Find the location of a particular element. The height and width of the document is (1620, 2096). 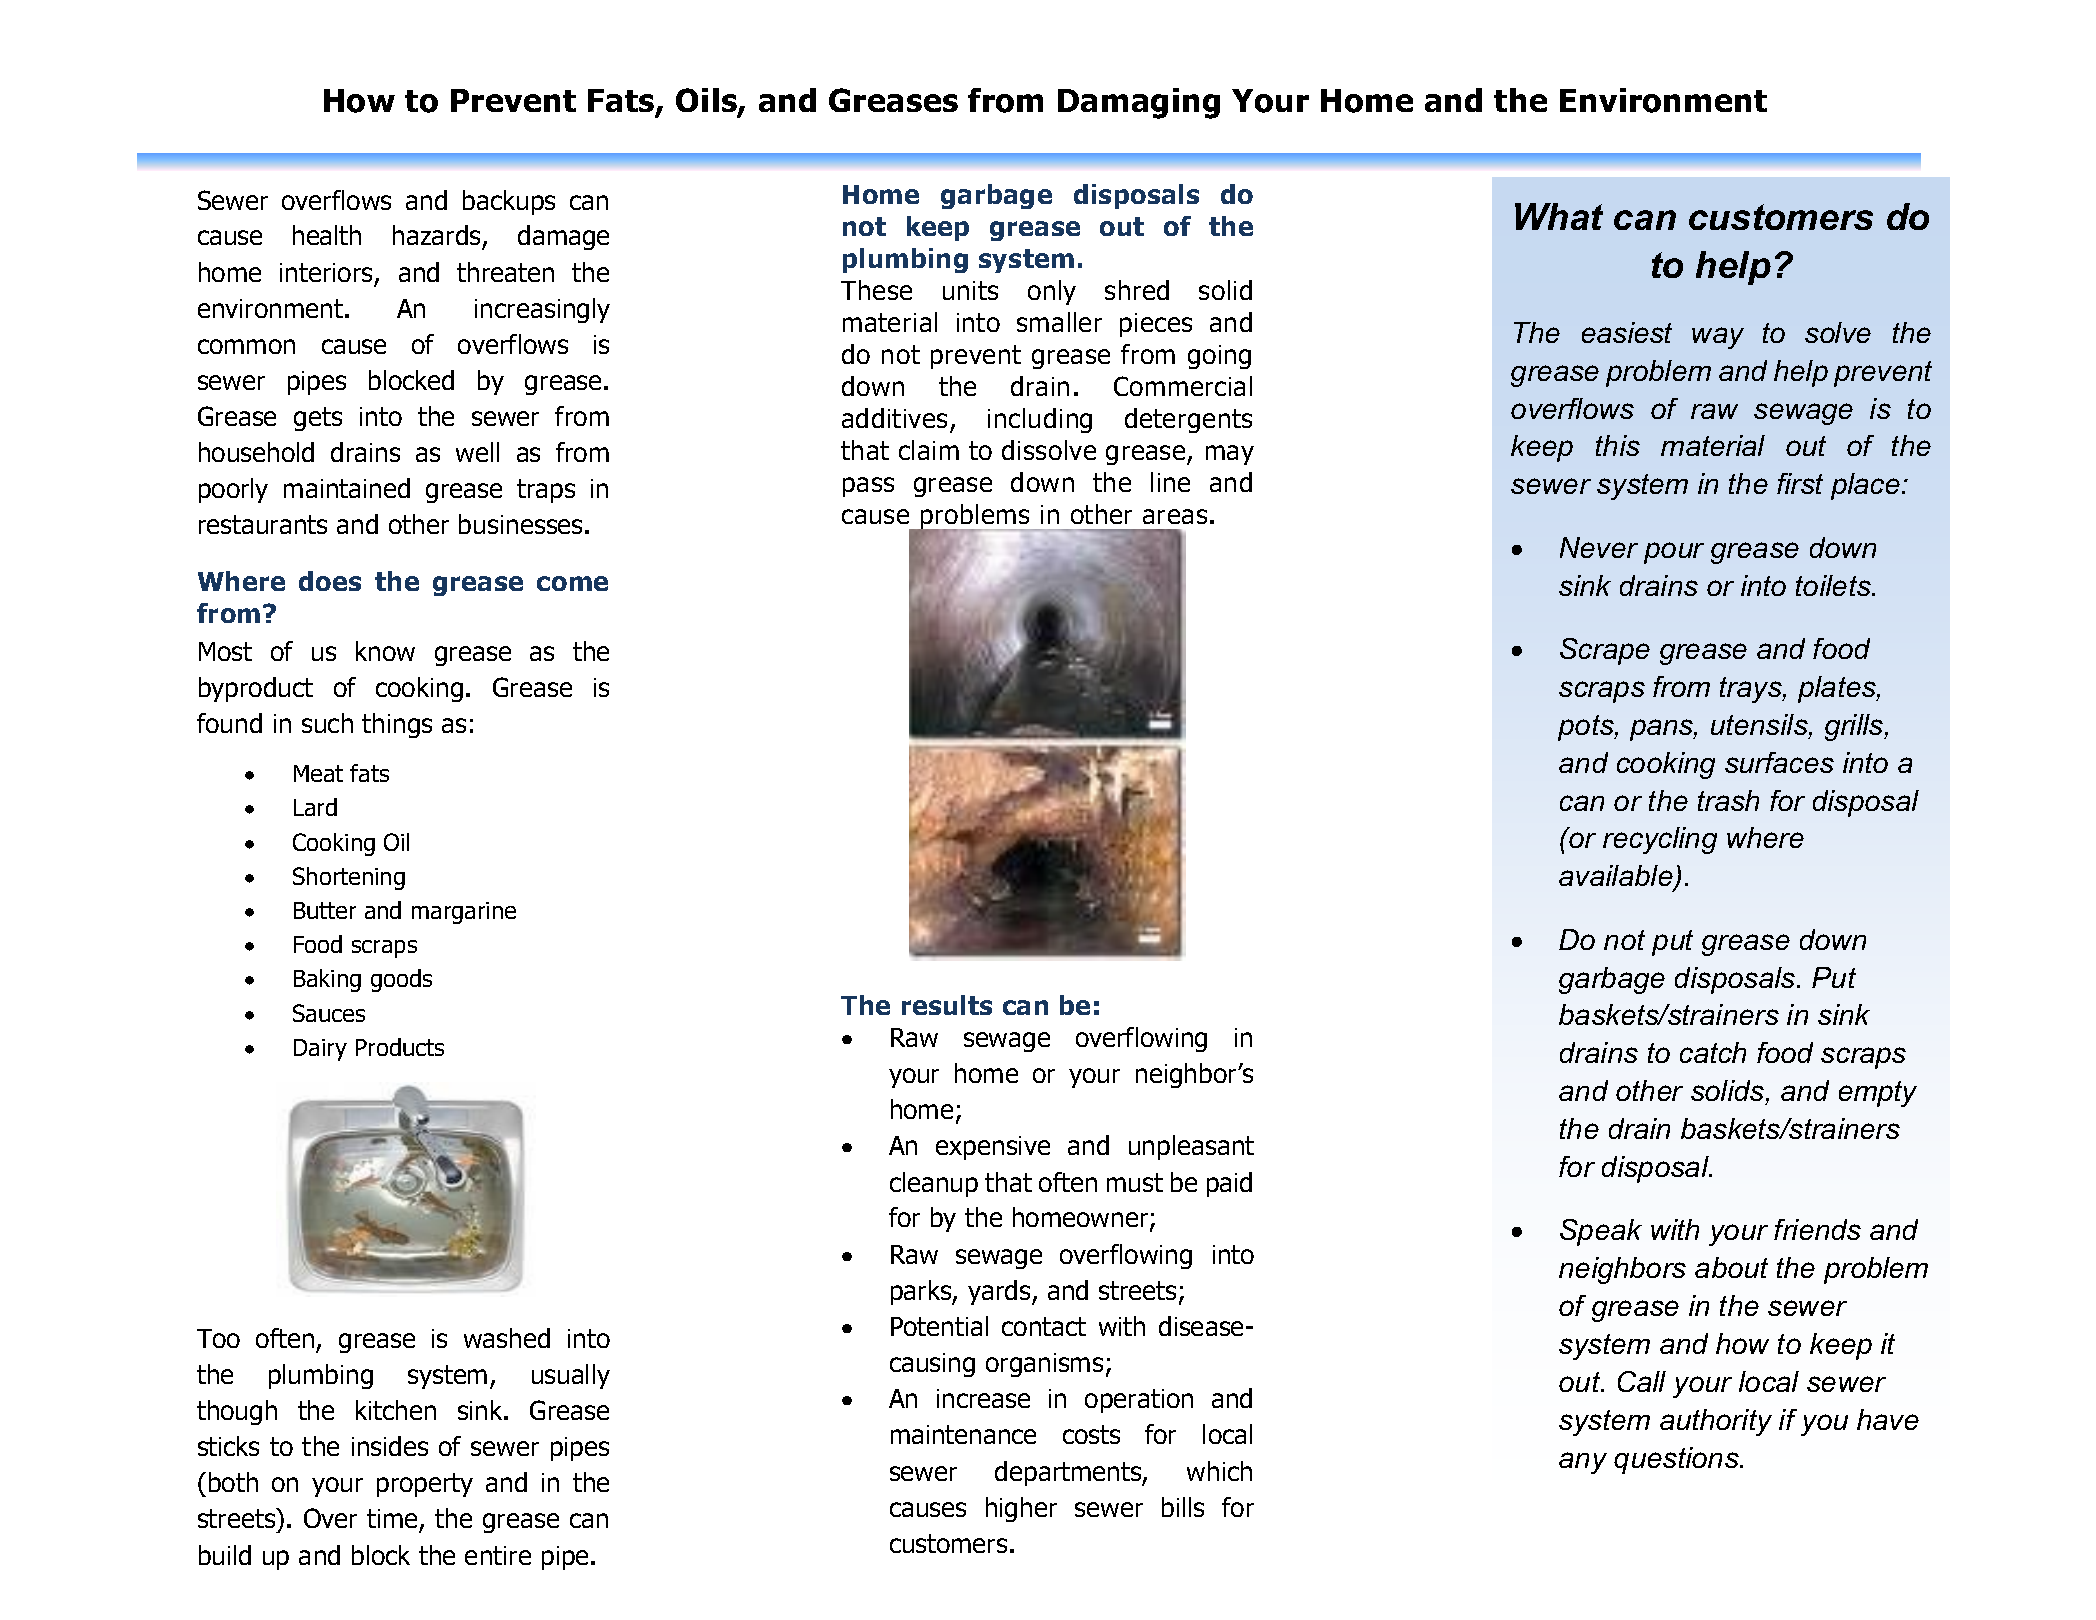

things is located at coordinates (397, 725).
